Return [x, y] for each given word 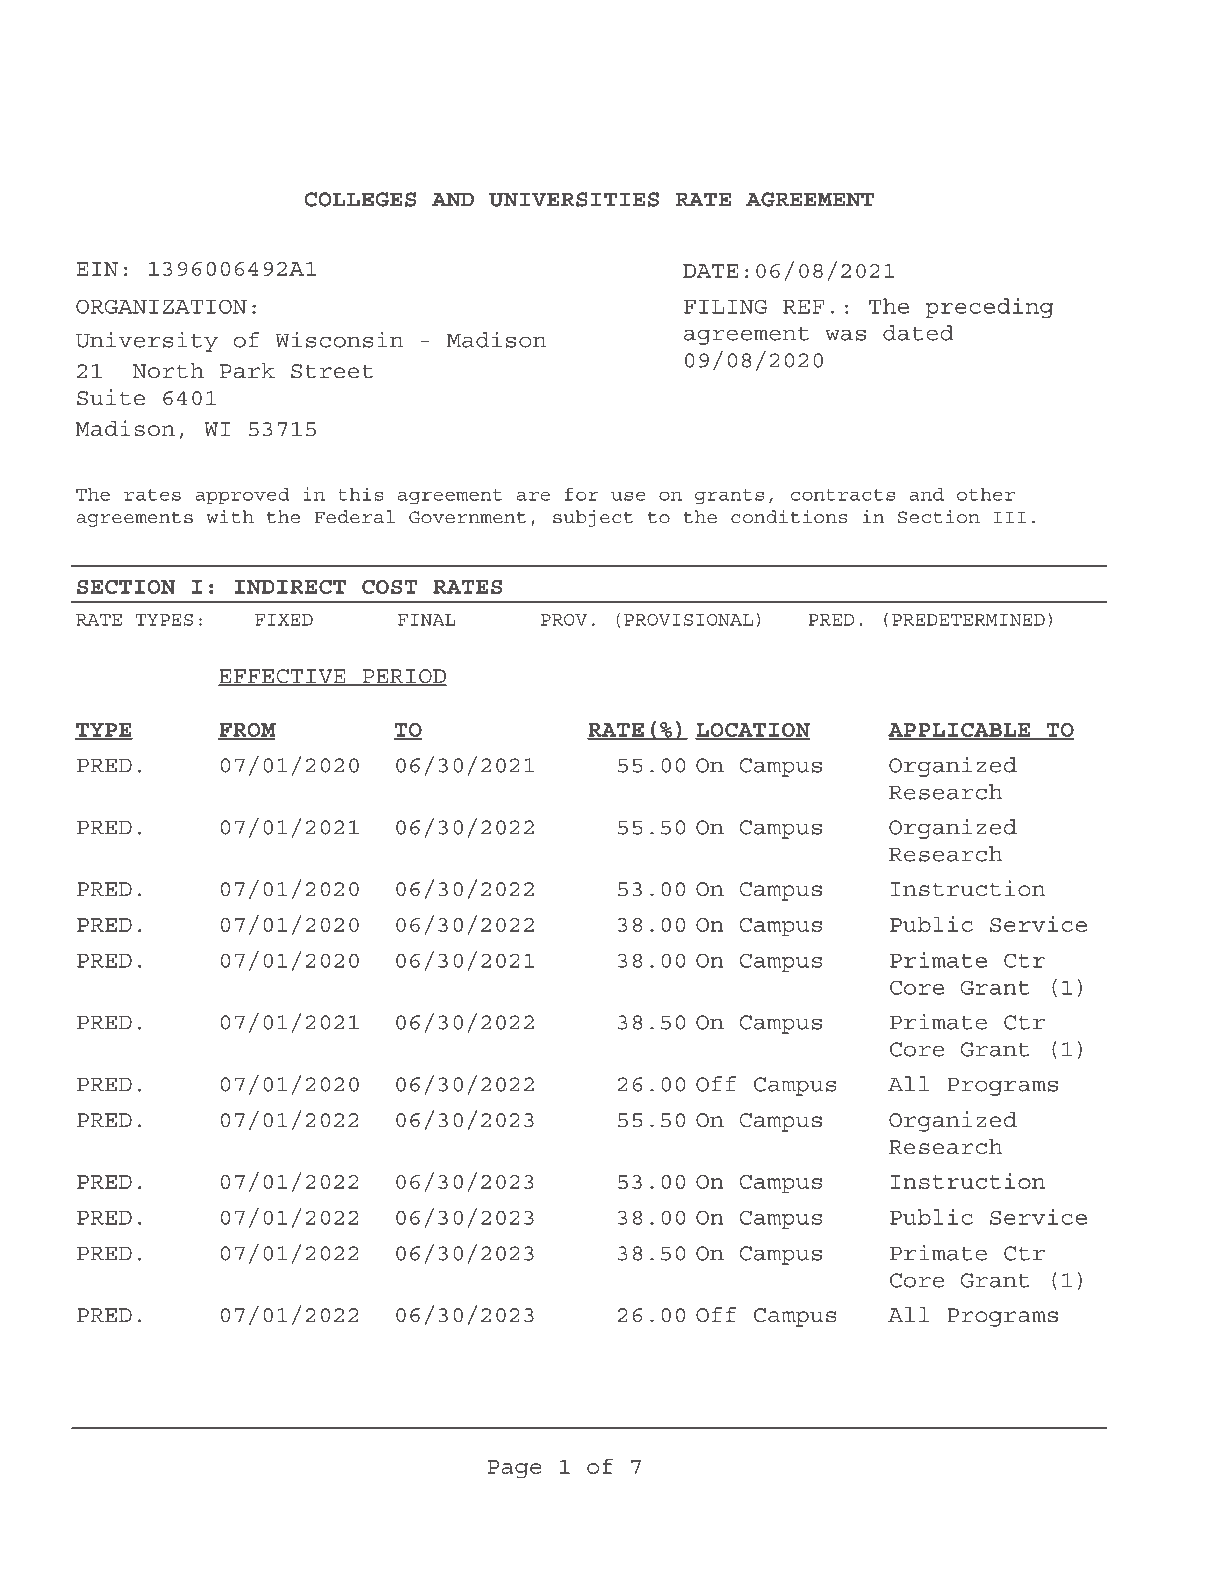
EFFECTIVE [283, 677]
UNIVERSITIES [574, 199]
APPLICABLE [960, 731]
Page [515, 1469]
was [846, 335]
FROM [247, 731]
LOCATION [752, 731]
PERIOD [404, 677]
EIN [97, 269]
